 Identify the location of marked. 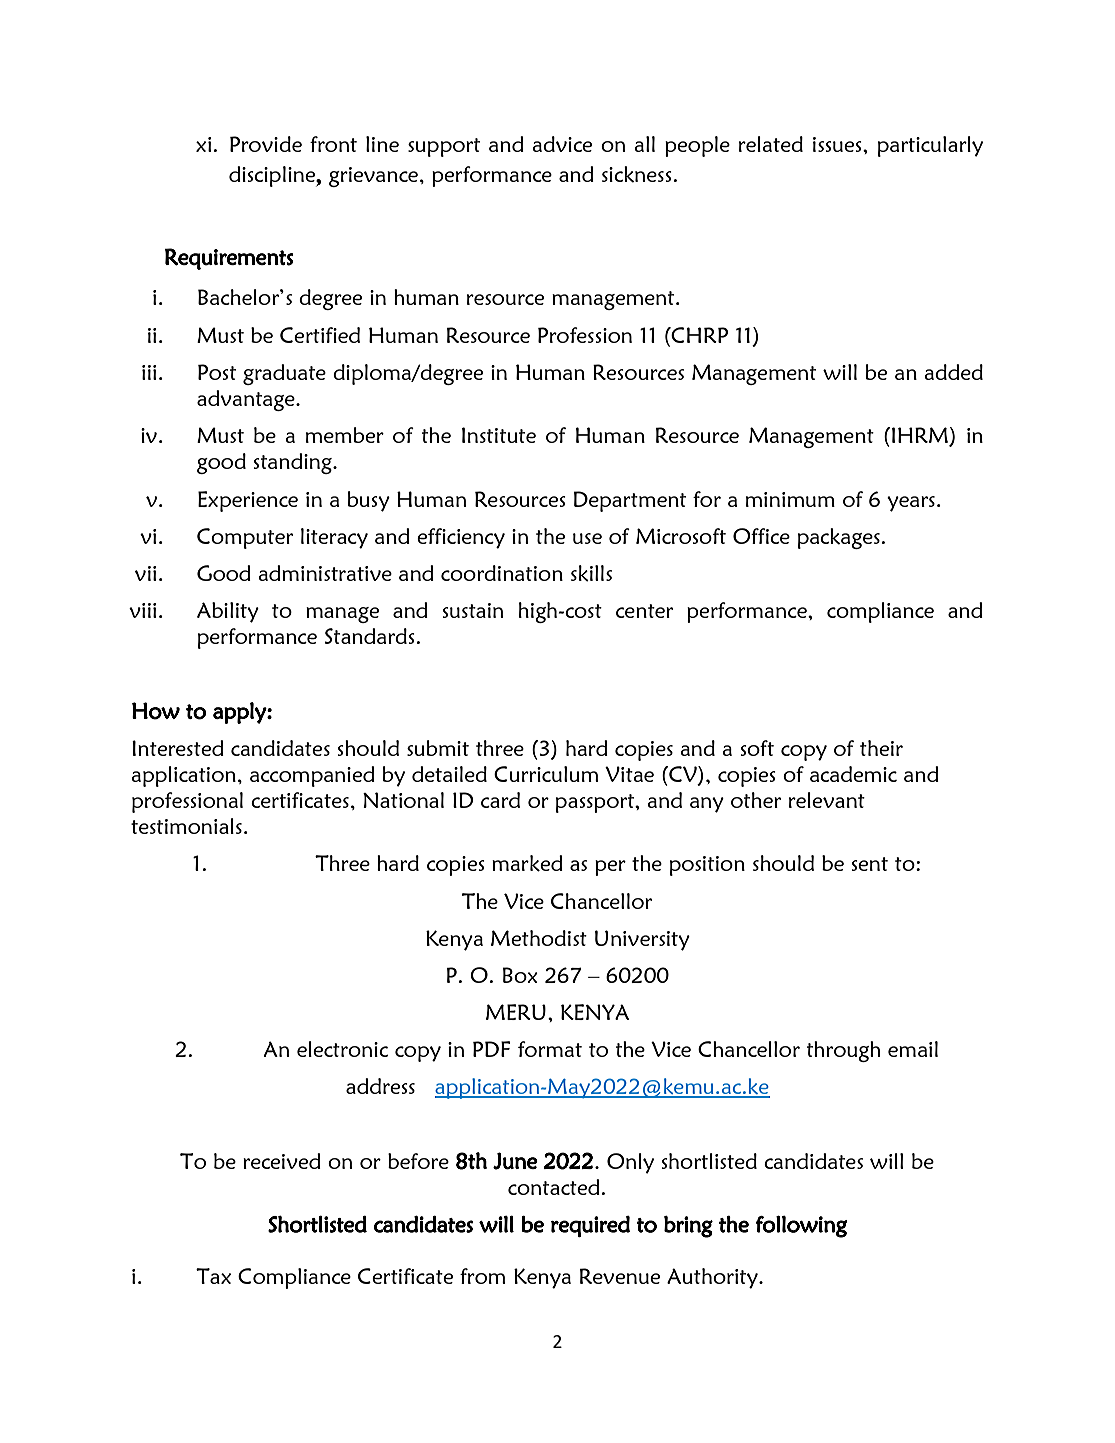
(527, 863).
